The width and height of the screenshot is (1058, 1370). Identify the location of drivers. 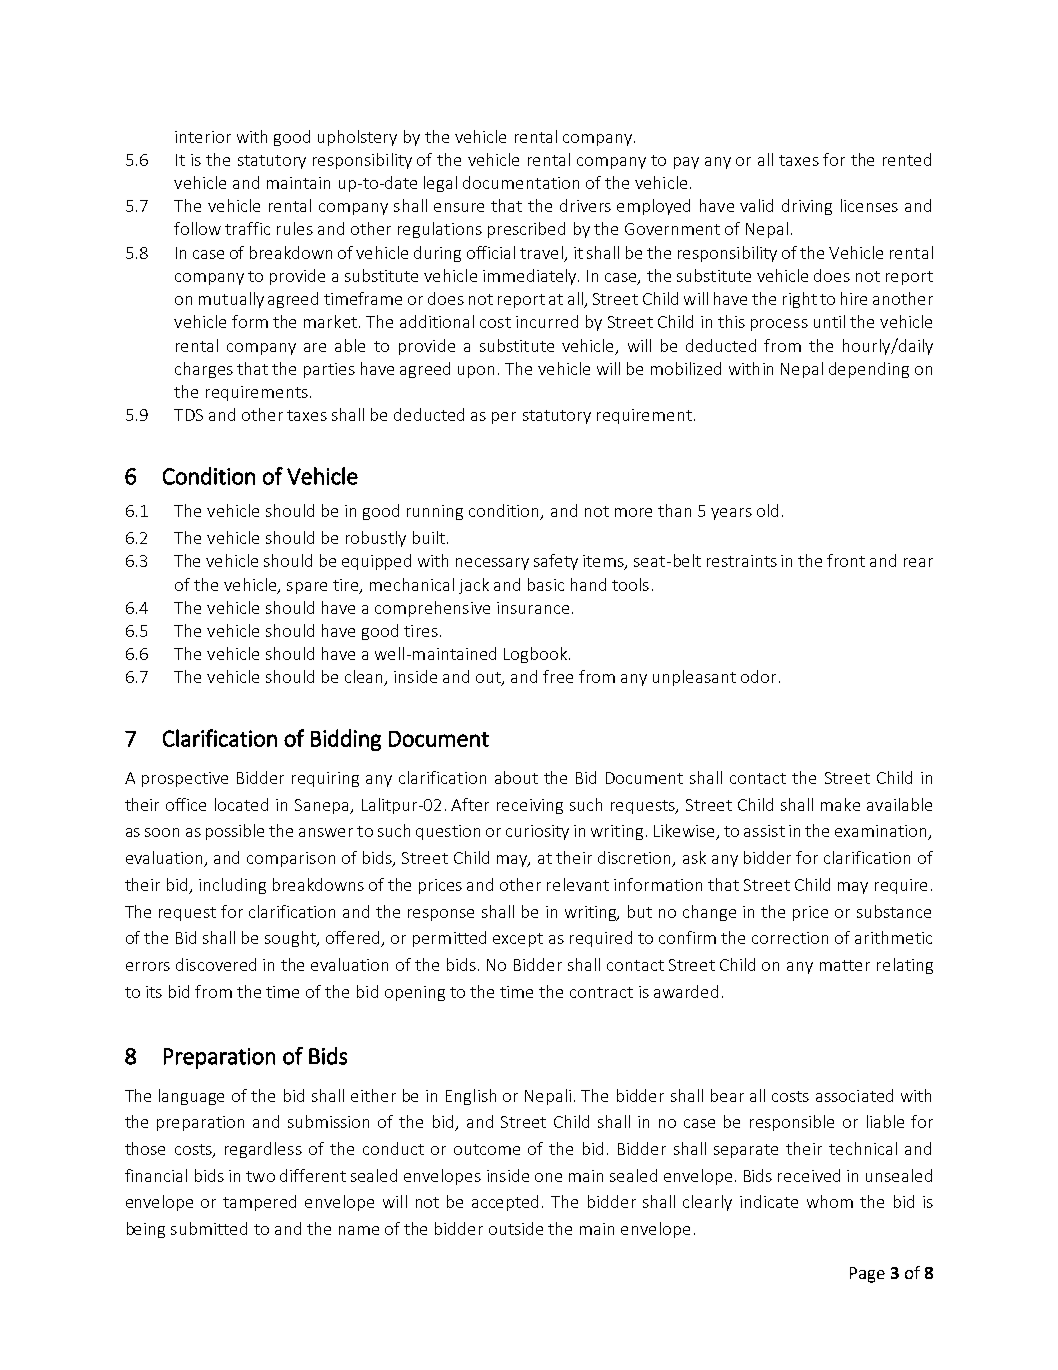
(585, 205).
